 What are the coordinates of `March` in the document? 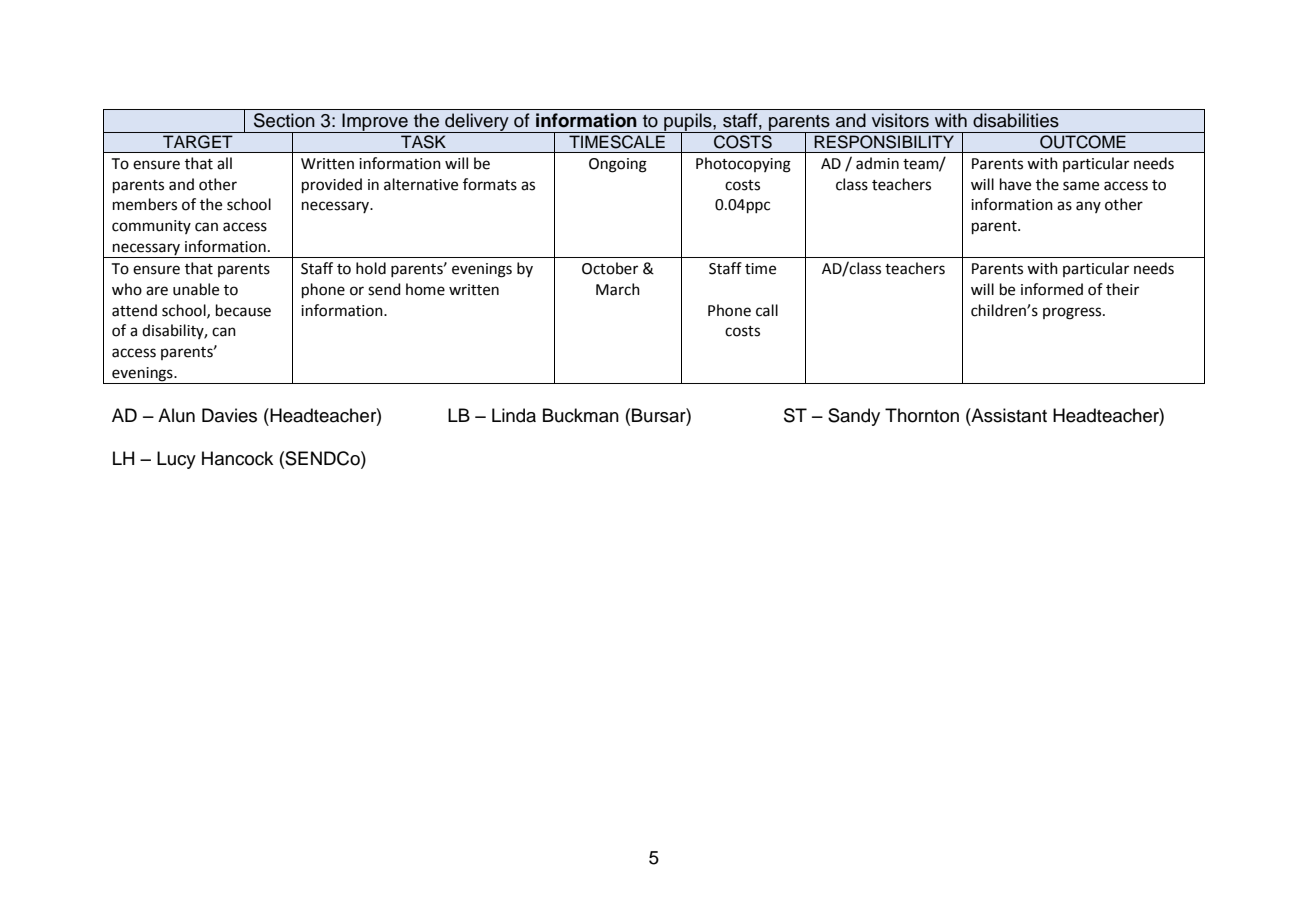 It's located at (618, 289).
